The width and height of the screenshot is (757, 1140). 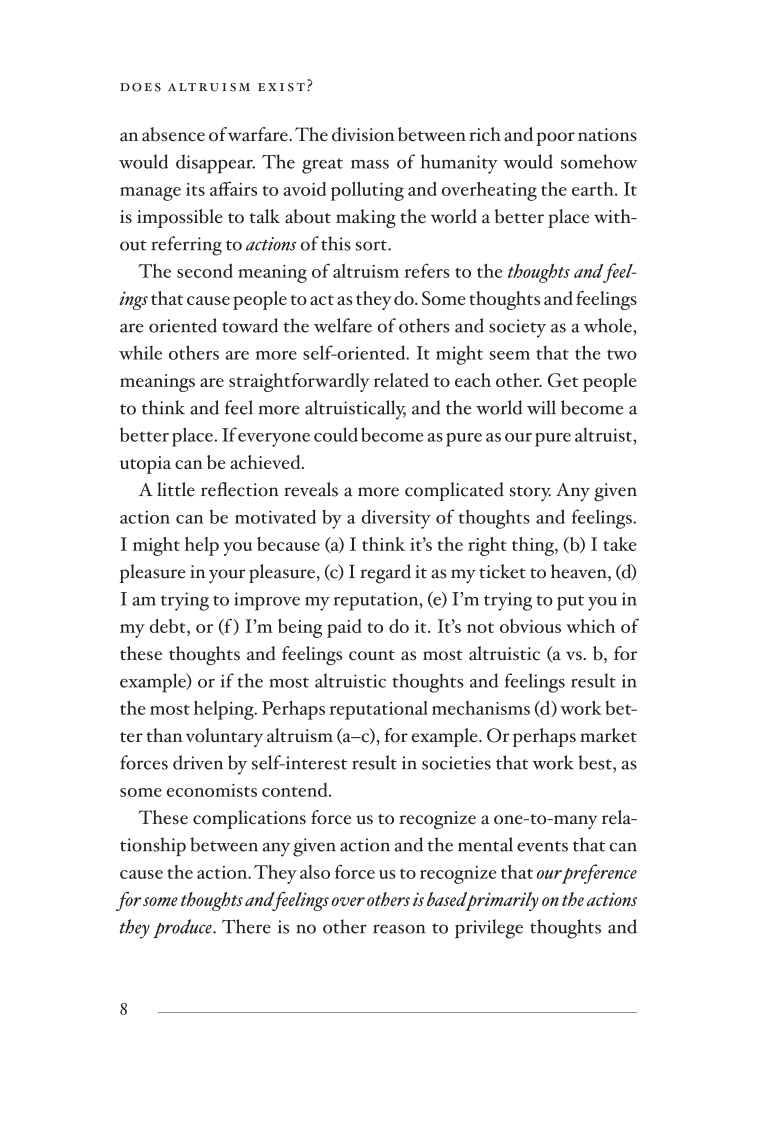 I want to click on disappear, so click(x=215, y=164).
